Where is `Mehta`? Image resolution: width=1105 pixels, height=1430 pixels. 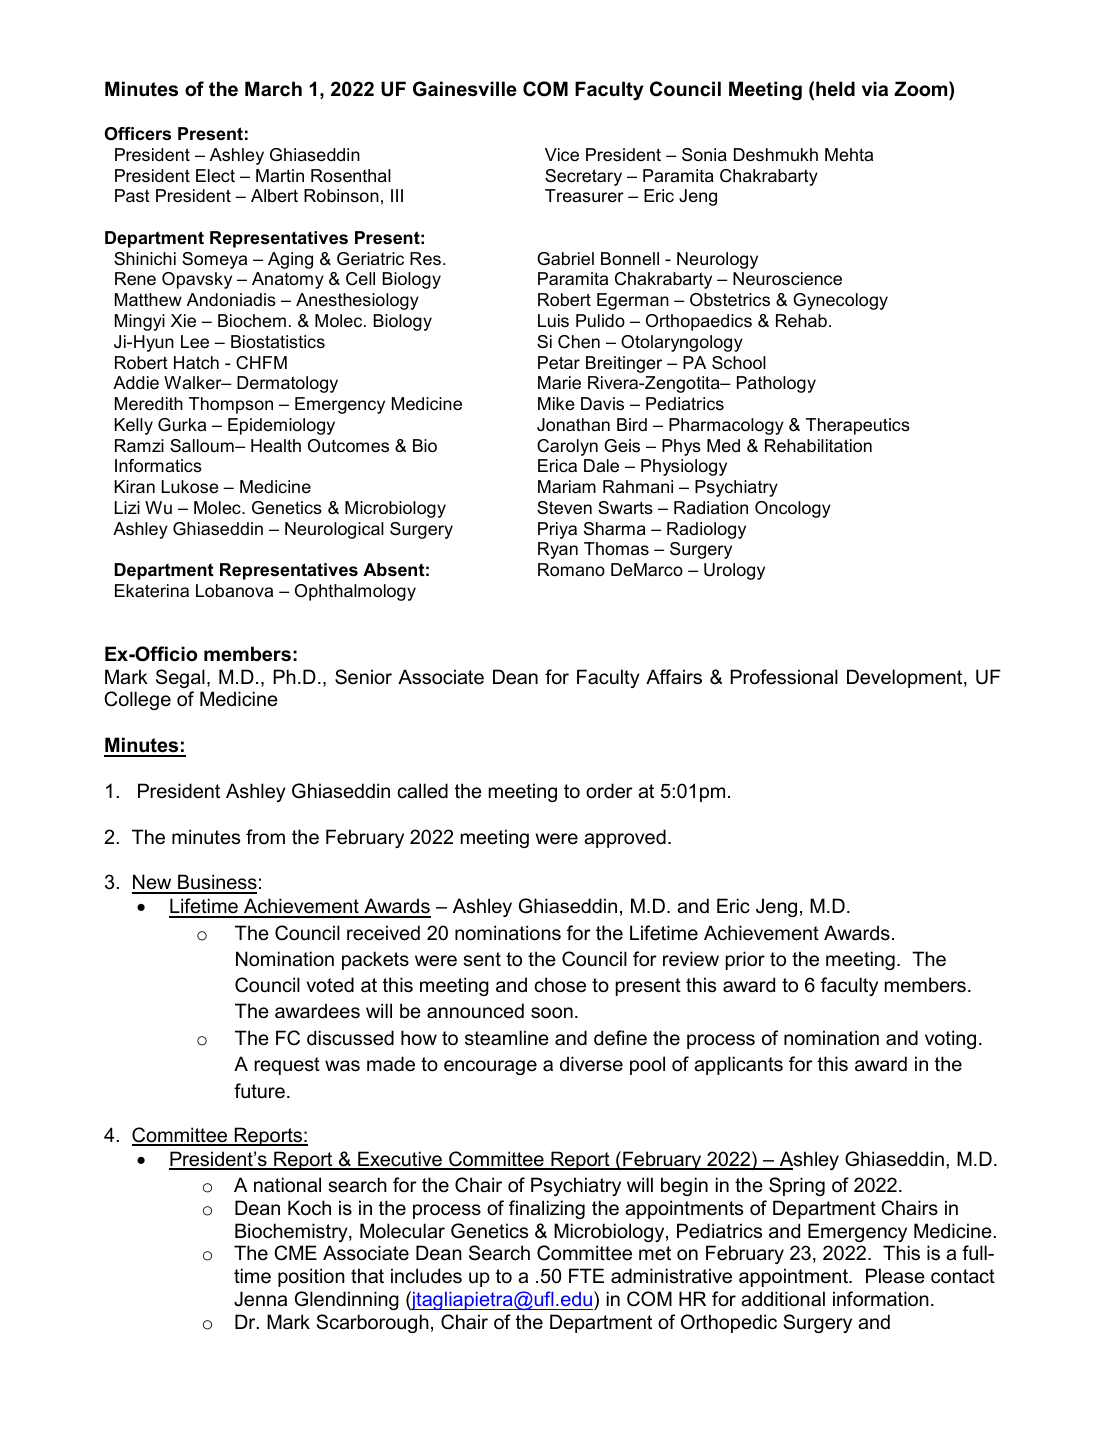 Mehta is located at coordinates (849, 154).
